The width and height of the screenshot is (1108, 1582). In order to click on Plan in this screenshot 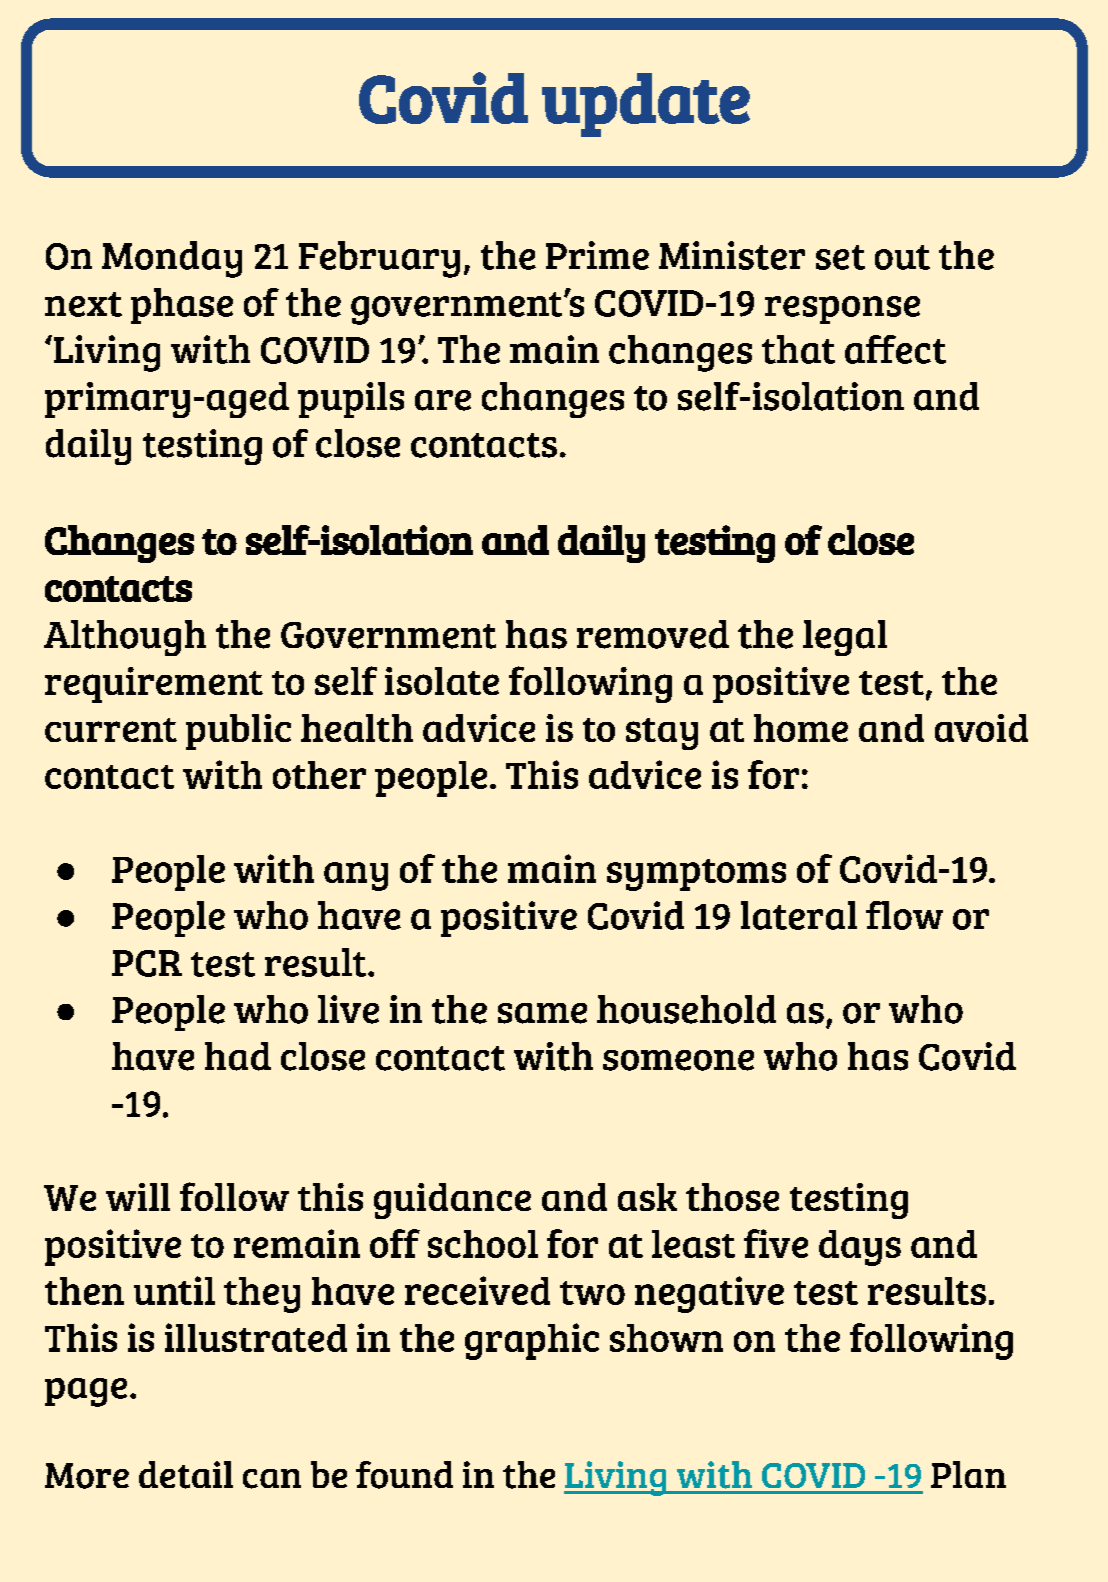, I will do `click(968, 1474)`.
